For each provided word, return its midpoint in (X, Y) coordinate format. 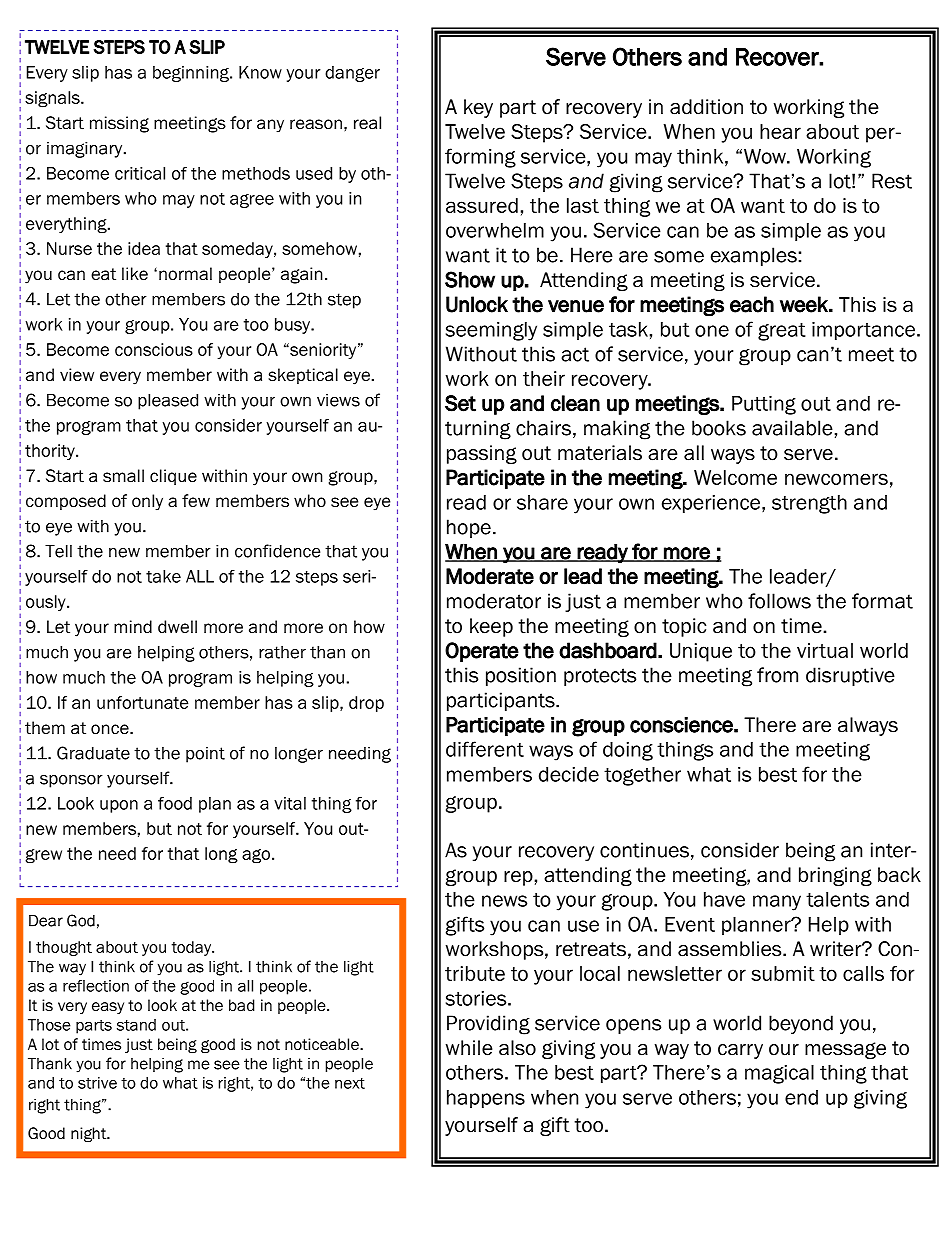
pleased (168, 401)
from (777, 675)
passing (482, 454)
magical (779, 1074)
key (478, 108)
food (175, 803)
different (485, 749)
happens (486, 1099)
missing (119, 124)
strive (97, 1083)
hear (780, 131)
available (792, 428)
